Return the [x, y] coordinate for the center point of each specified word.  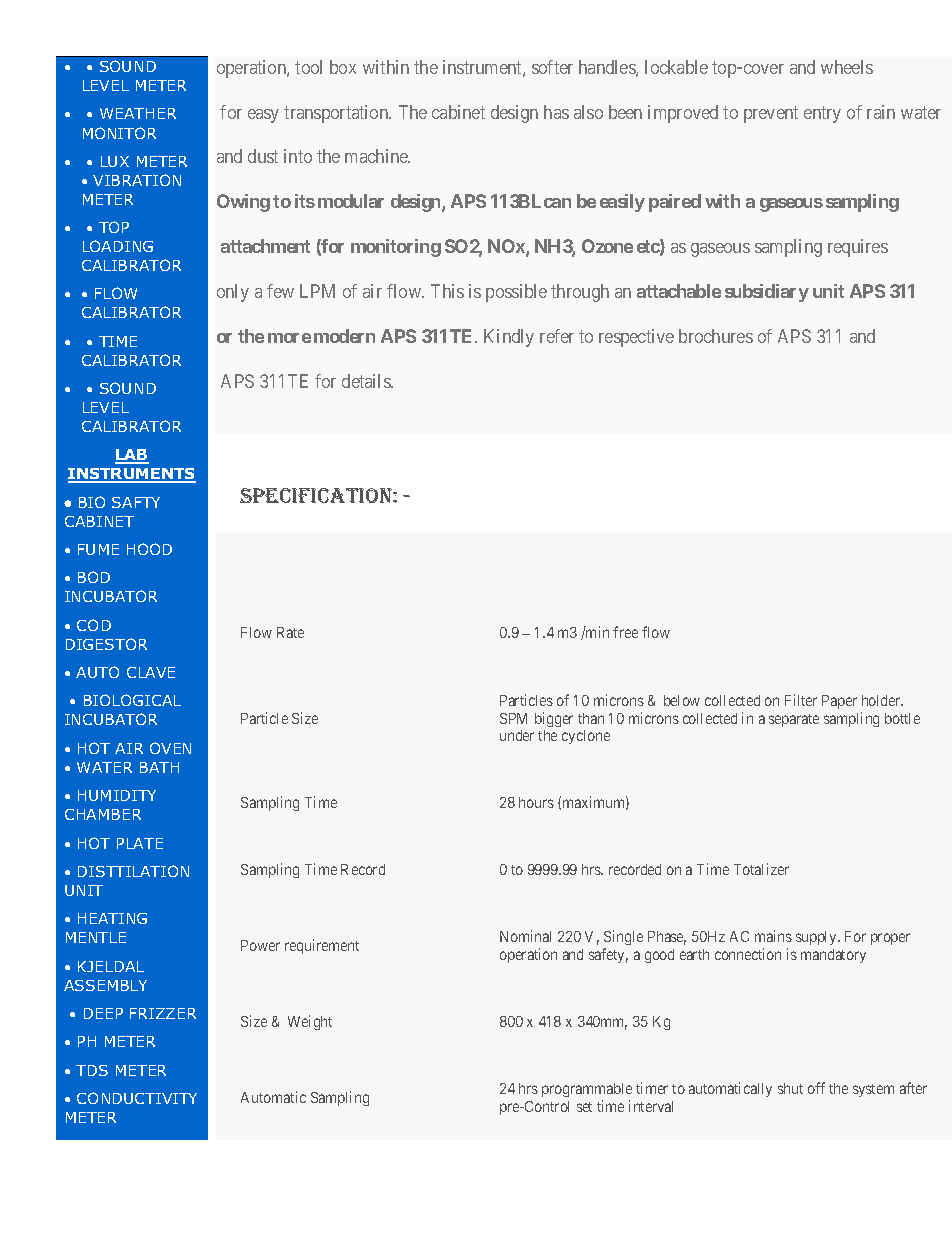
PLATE [140, 843]
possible [516, 293]
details [367, 381]
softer [552, 67]
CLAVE [151, 672]
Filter [801, 700]
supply [817, 938]
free [625, 632]
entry [822, 114]
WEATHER [138, 113]
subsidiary [767, 293]
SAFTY [136, 502]
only [233, 293]
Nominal [525, 936]
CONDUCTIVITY [137, 1098]
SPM [513, 718]
